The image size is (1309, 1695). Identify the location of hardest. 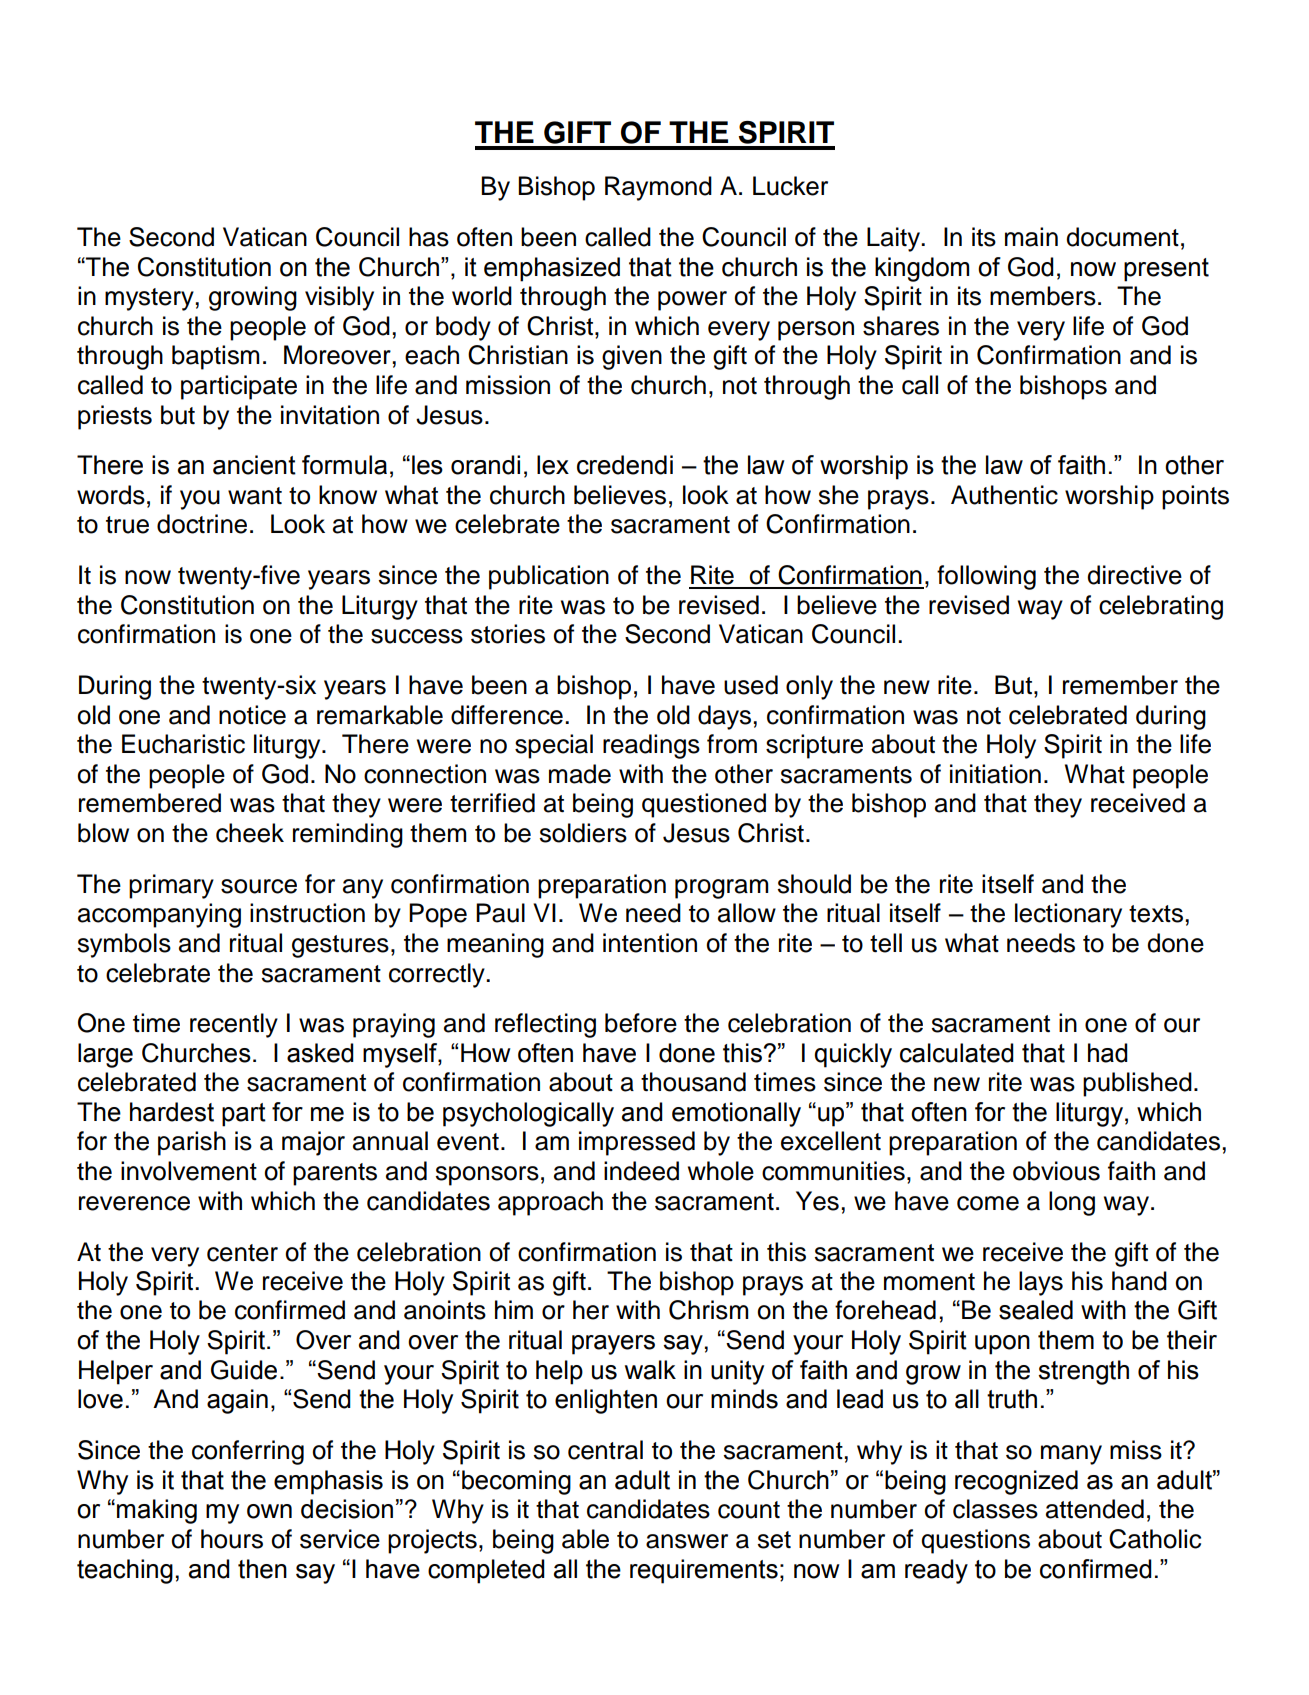
(172, 1112).
